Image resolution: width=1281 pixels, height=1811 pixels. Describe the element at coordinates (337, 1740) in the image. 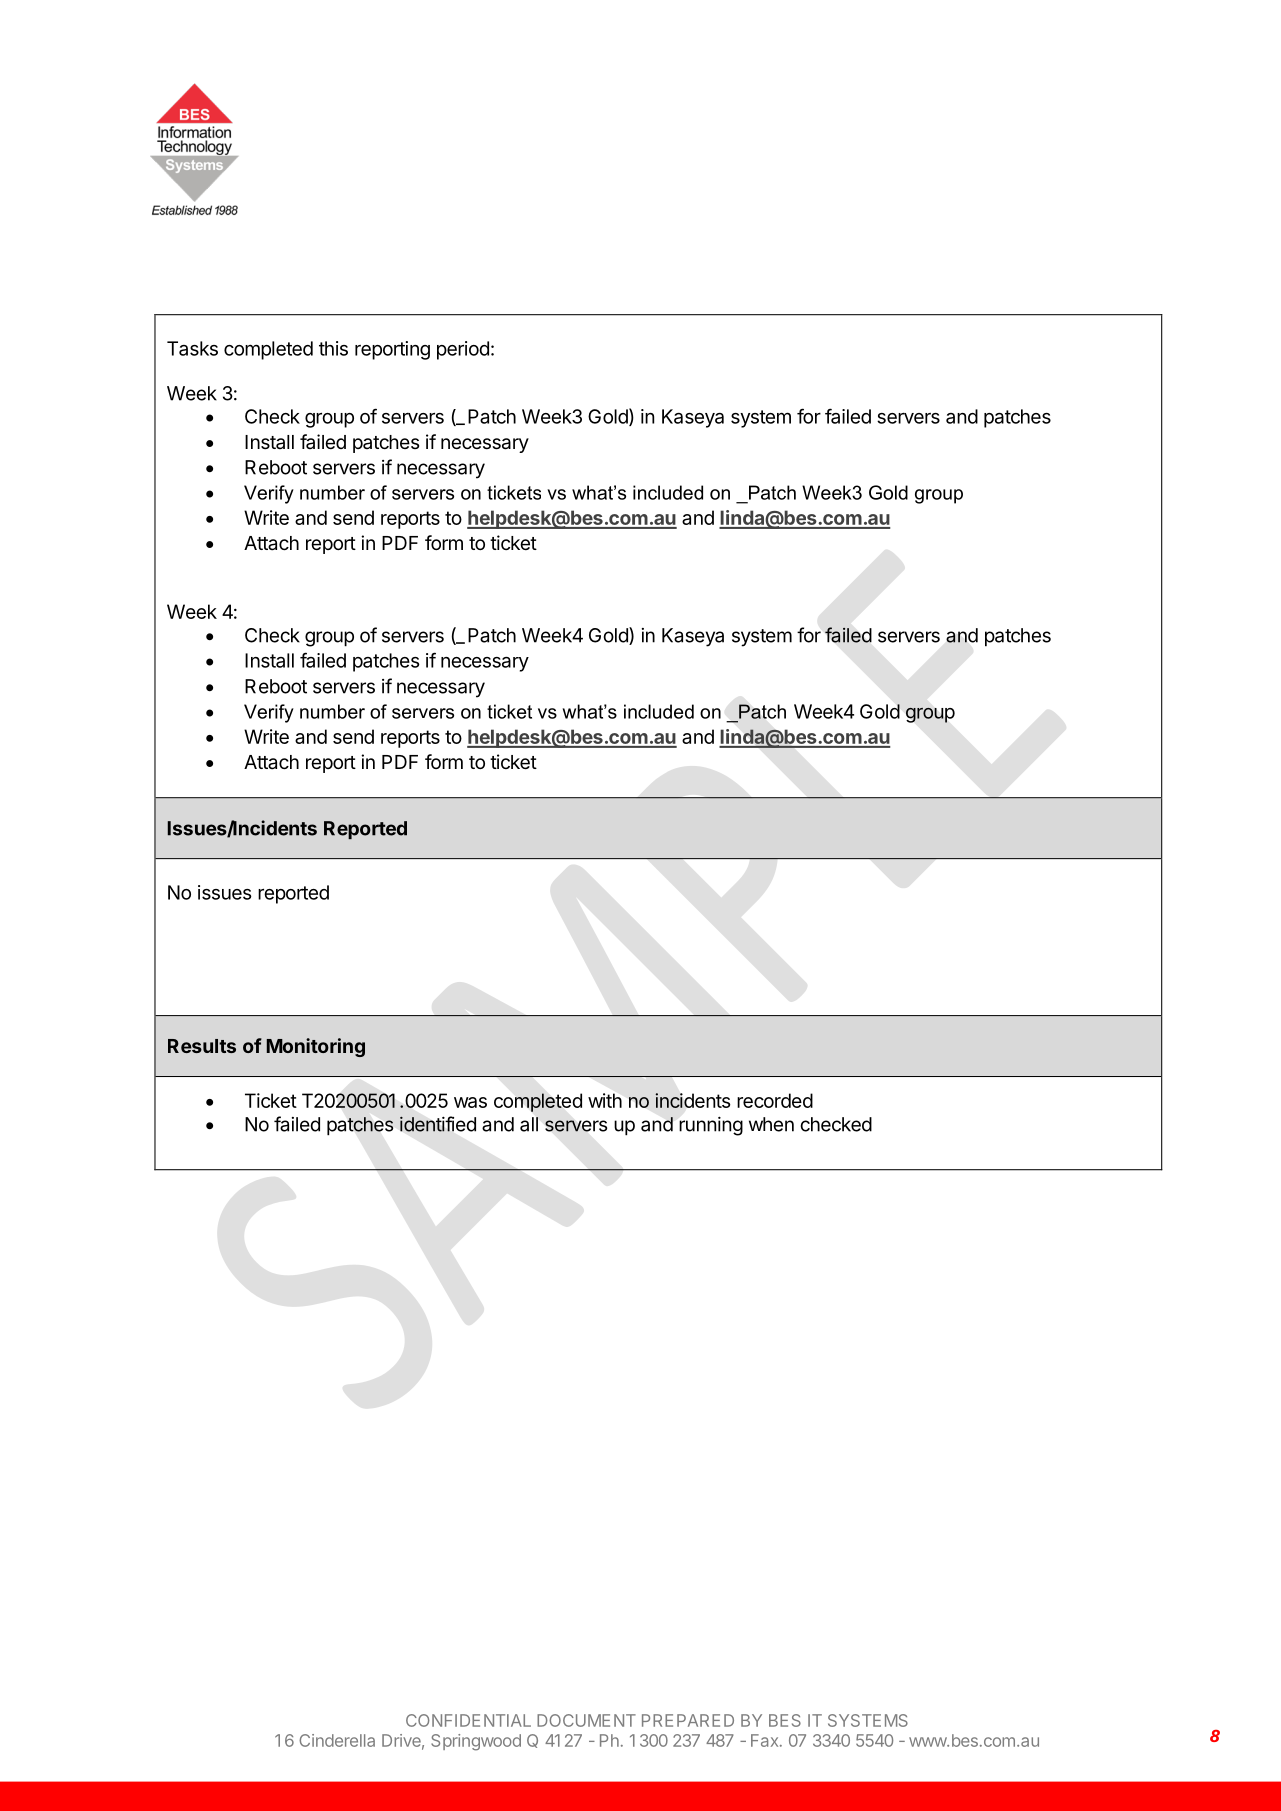

I see `Cinderella` at that location.
